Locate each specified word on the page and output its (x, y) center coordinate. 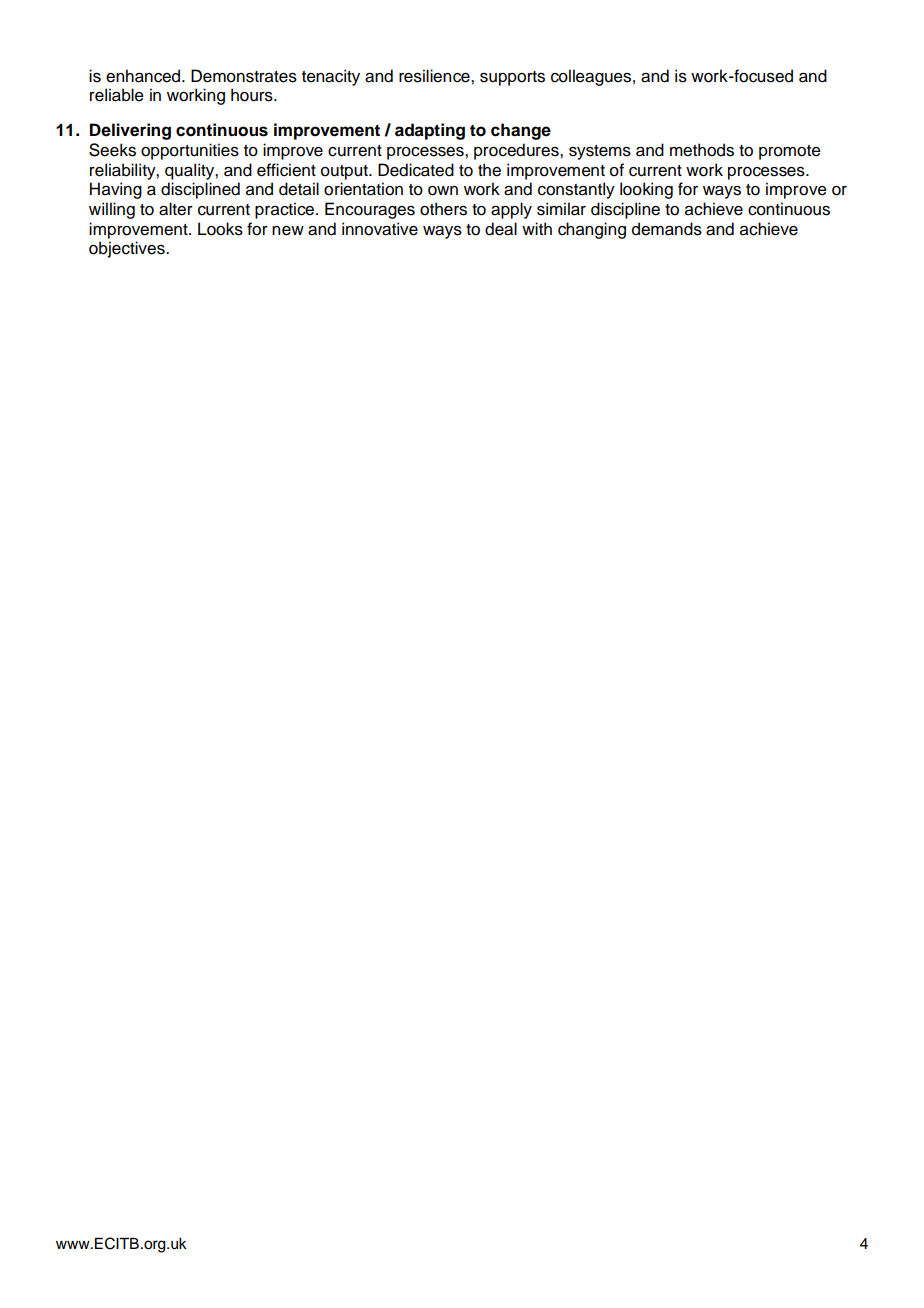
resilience (435, 76)
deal (501, 229)
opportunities (190, 151)
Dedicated (416, 170)
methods (702, 150)
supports (512, 78)
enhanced (144, 76)
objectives (128, 249)
